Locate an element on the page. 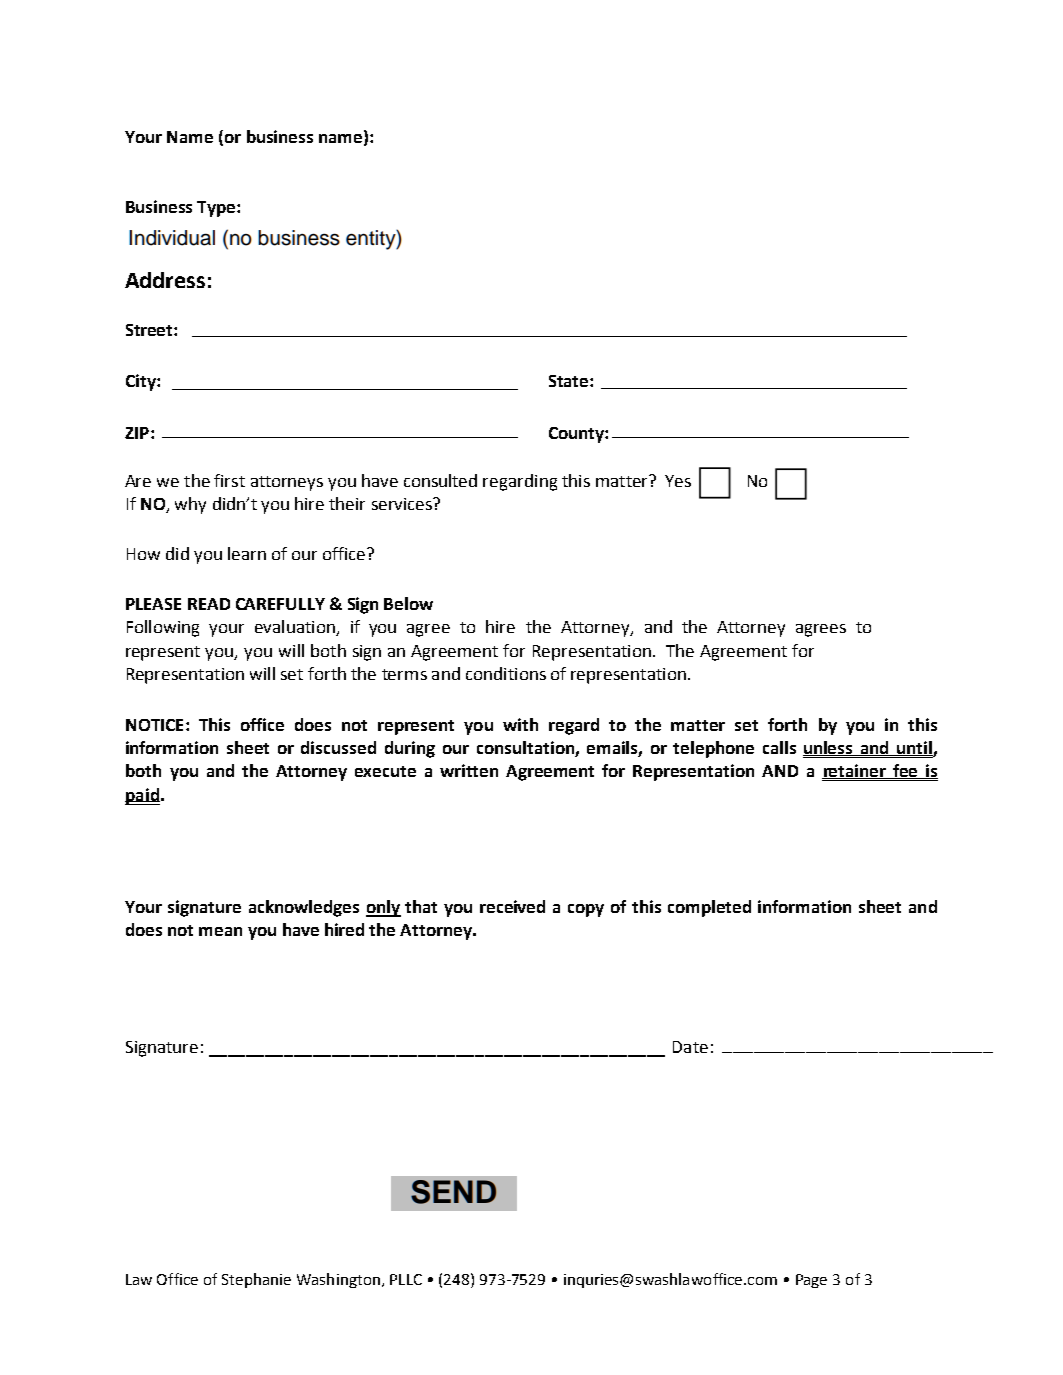 This page has width=1063, height=1375. Date is located at coordinates (690, 1047).
